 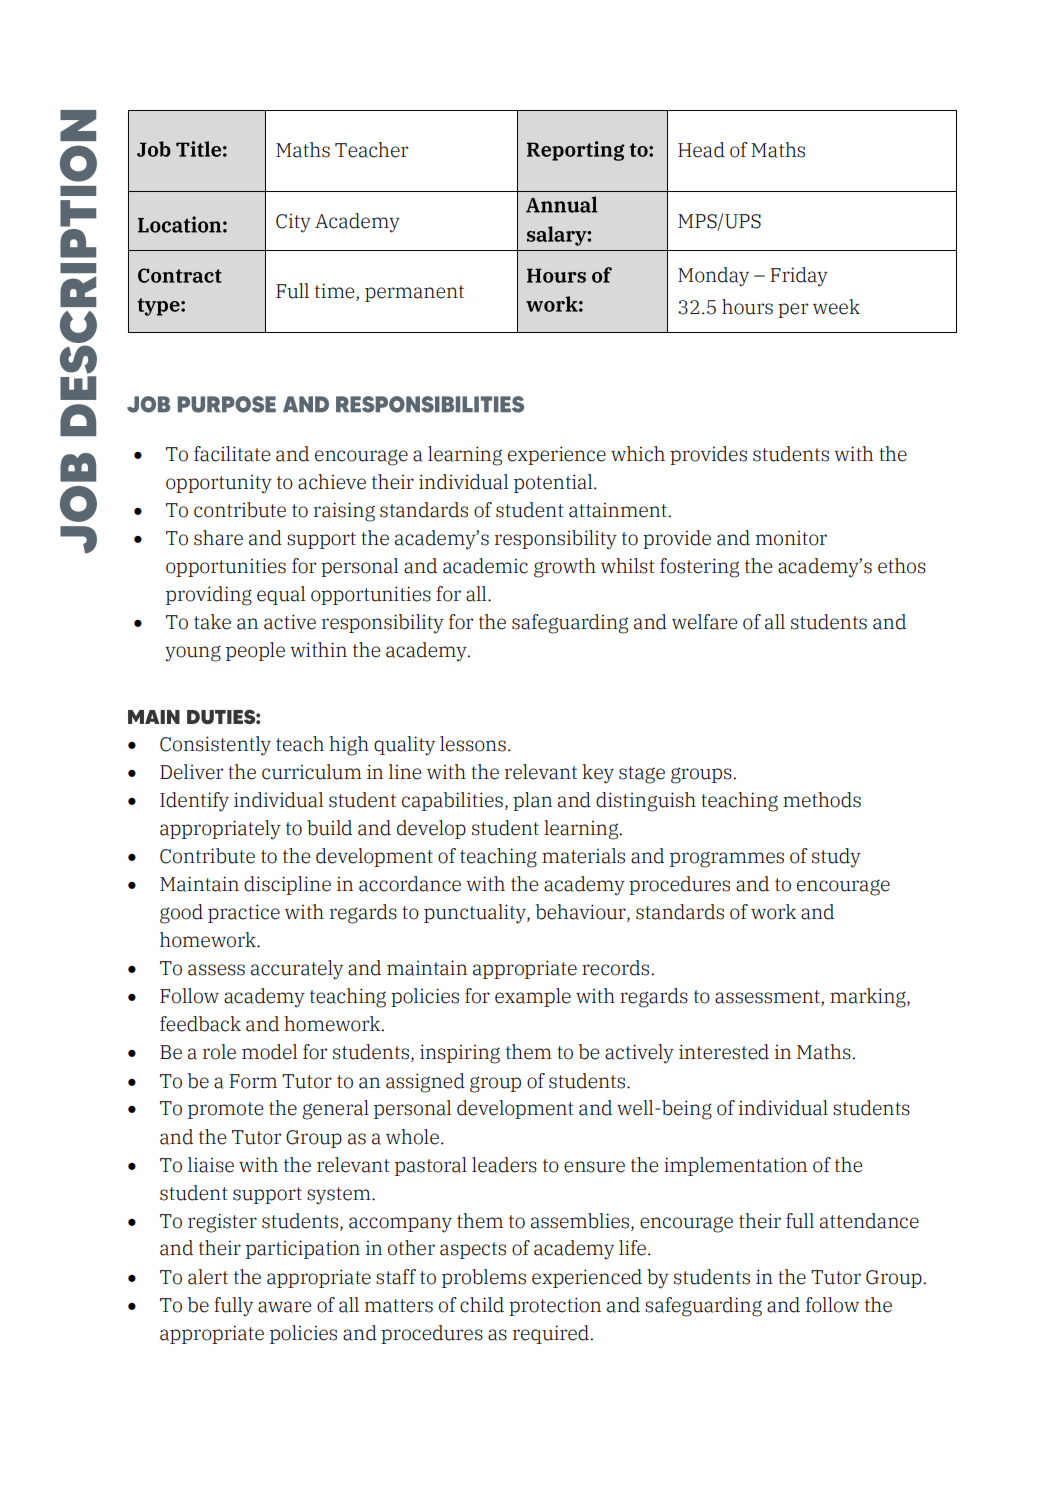 I want to click on Friday, so click(x=799, y=277).
